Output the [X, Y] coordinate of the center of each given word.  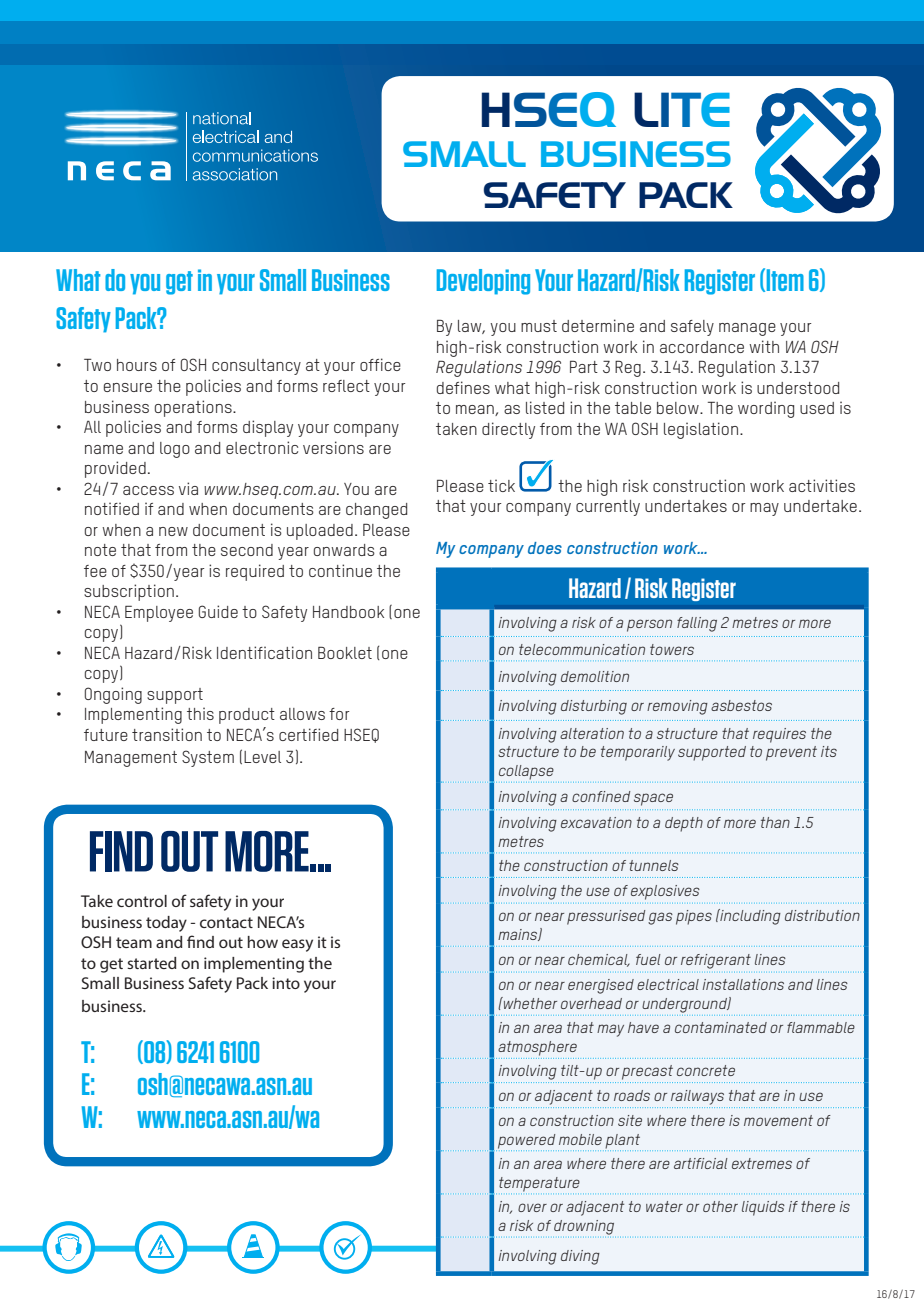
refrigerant [716, 961]
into [286, 983]
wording [766, 409]
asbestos [741, 705]
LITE [682, 109]
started [152, 963]
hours [137, 365]
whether [529, 1003]
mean [476, 410]
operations [194, 408]
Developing [483, 282]
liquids [763, 1208]
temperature [539, 1185]
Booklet [345, 652]
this [200, 713]
